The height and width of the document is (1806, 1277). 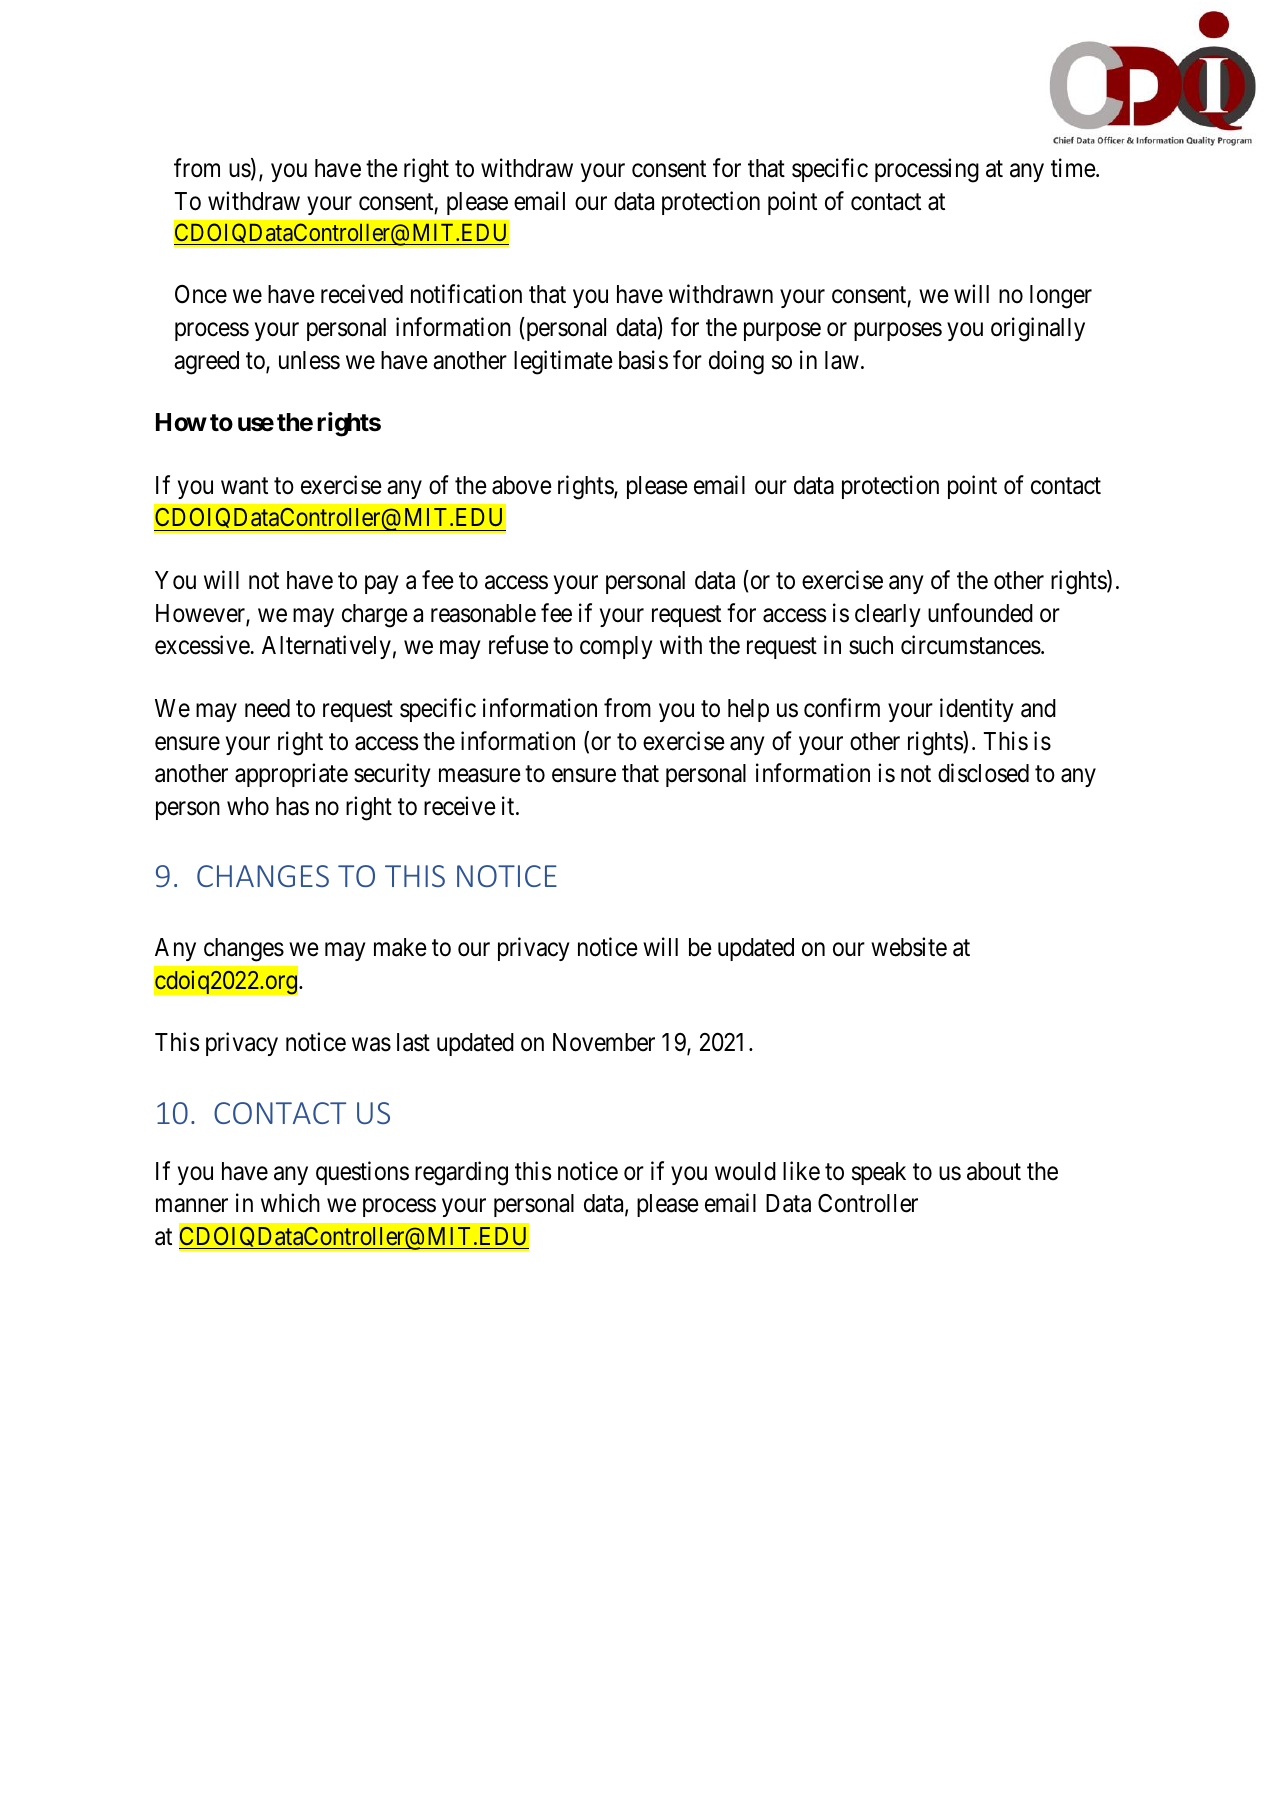 What do you see at coordinates (290, 1203) in the document?
I see `which` at bounding box center [290, 1203].
